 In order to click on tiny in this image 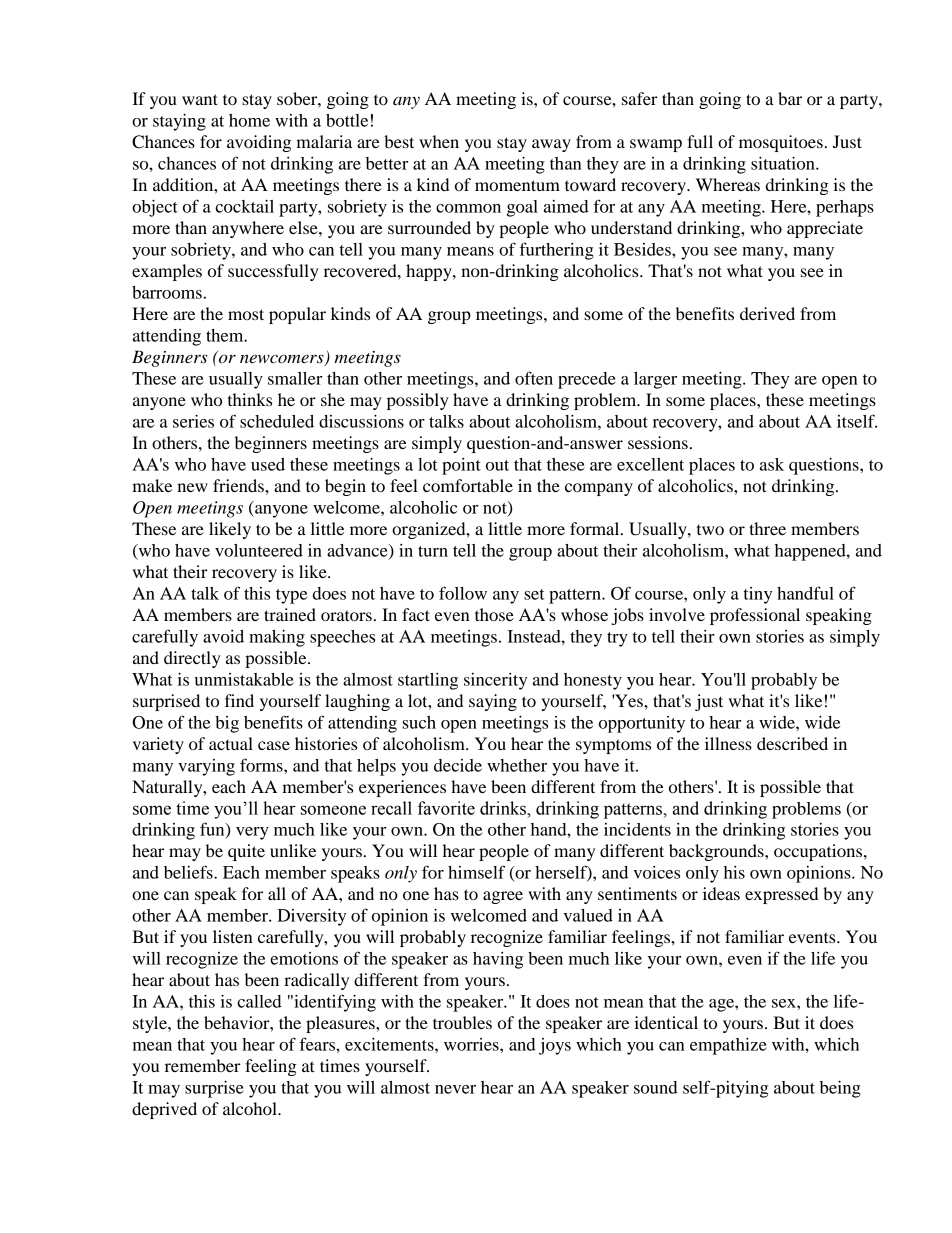, I will do `click(758, 595)`.
